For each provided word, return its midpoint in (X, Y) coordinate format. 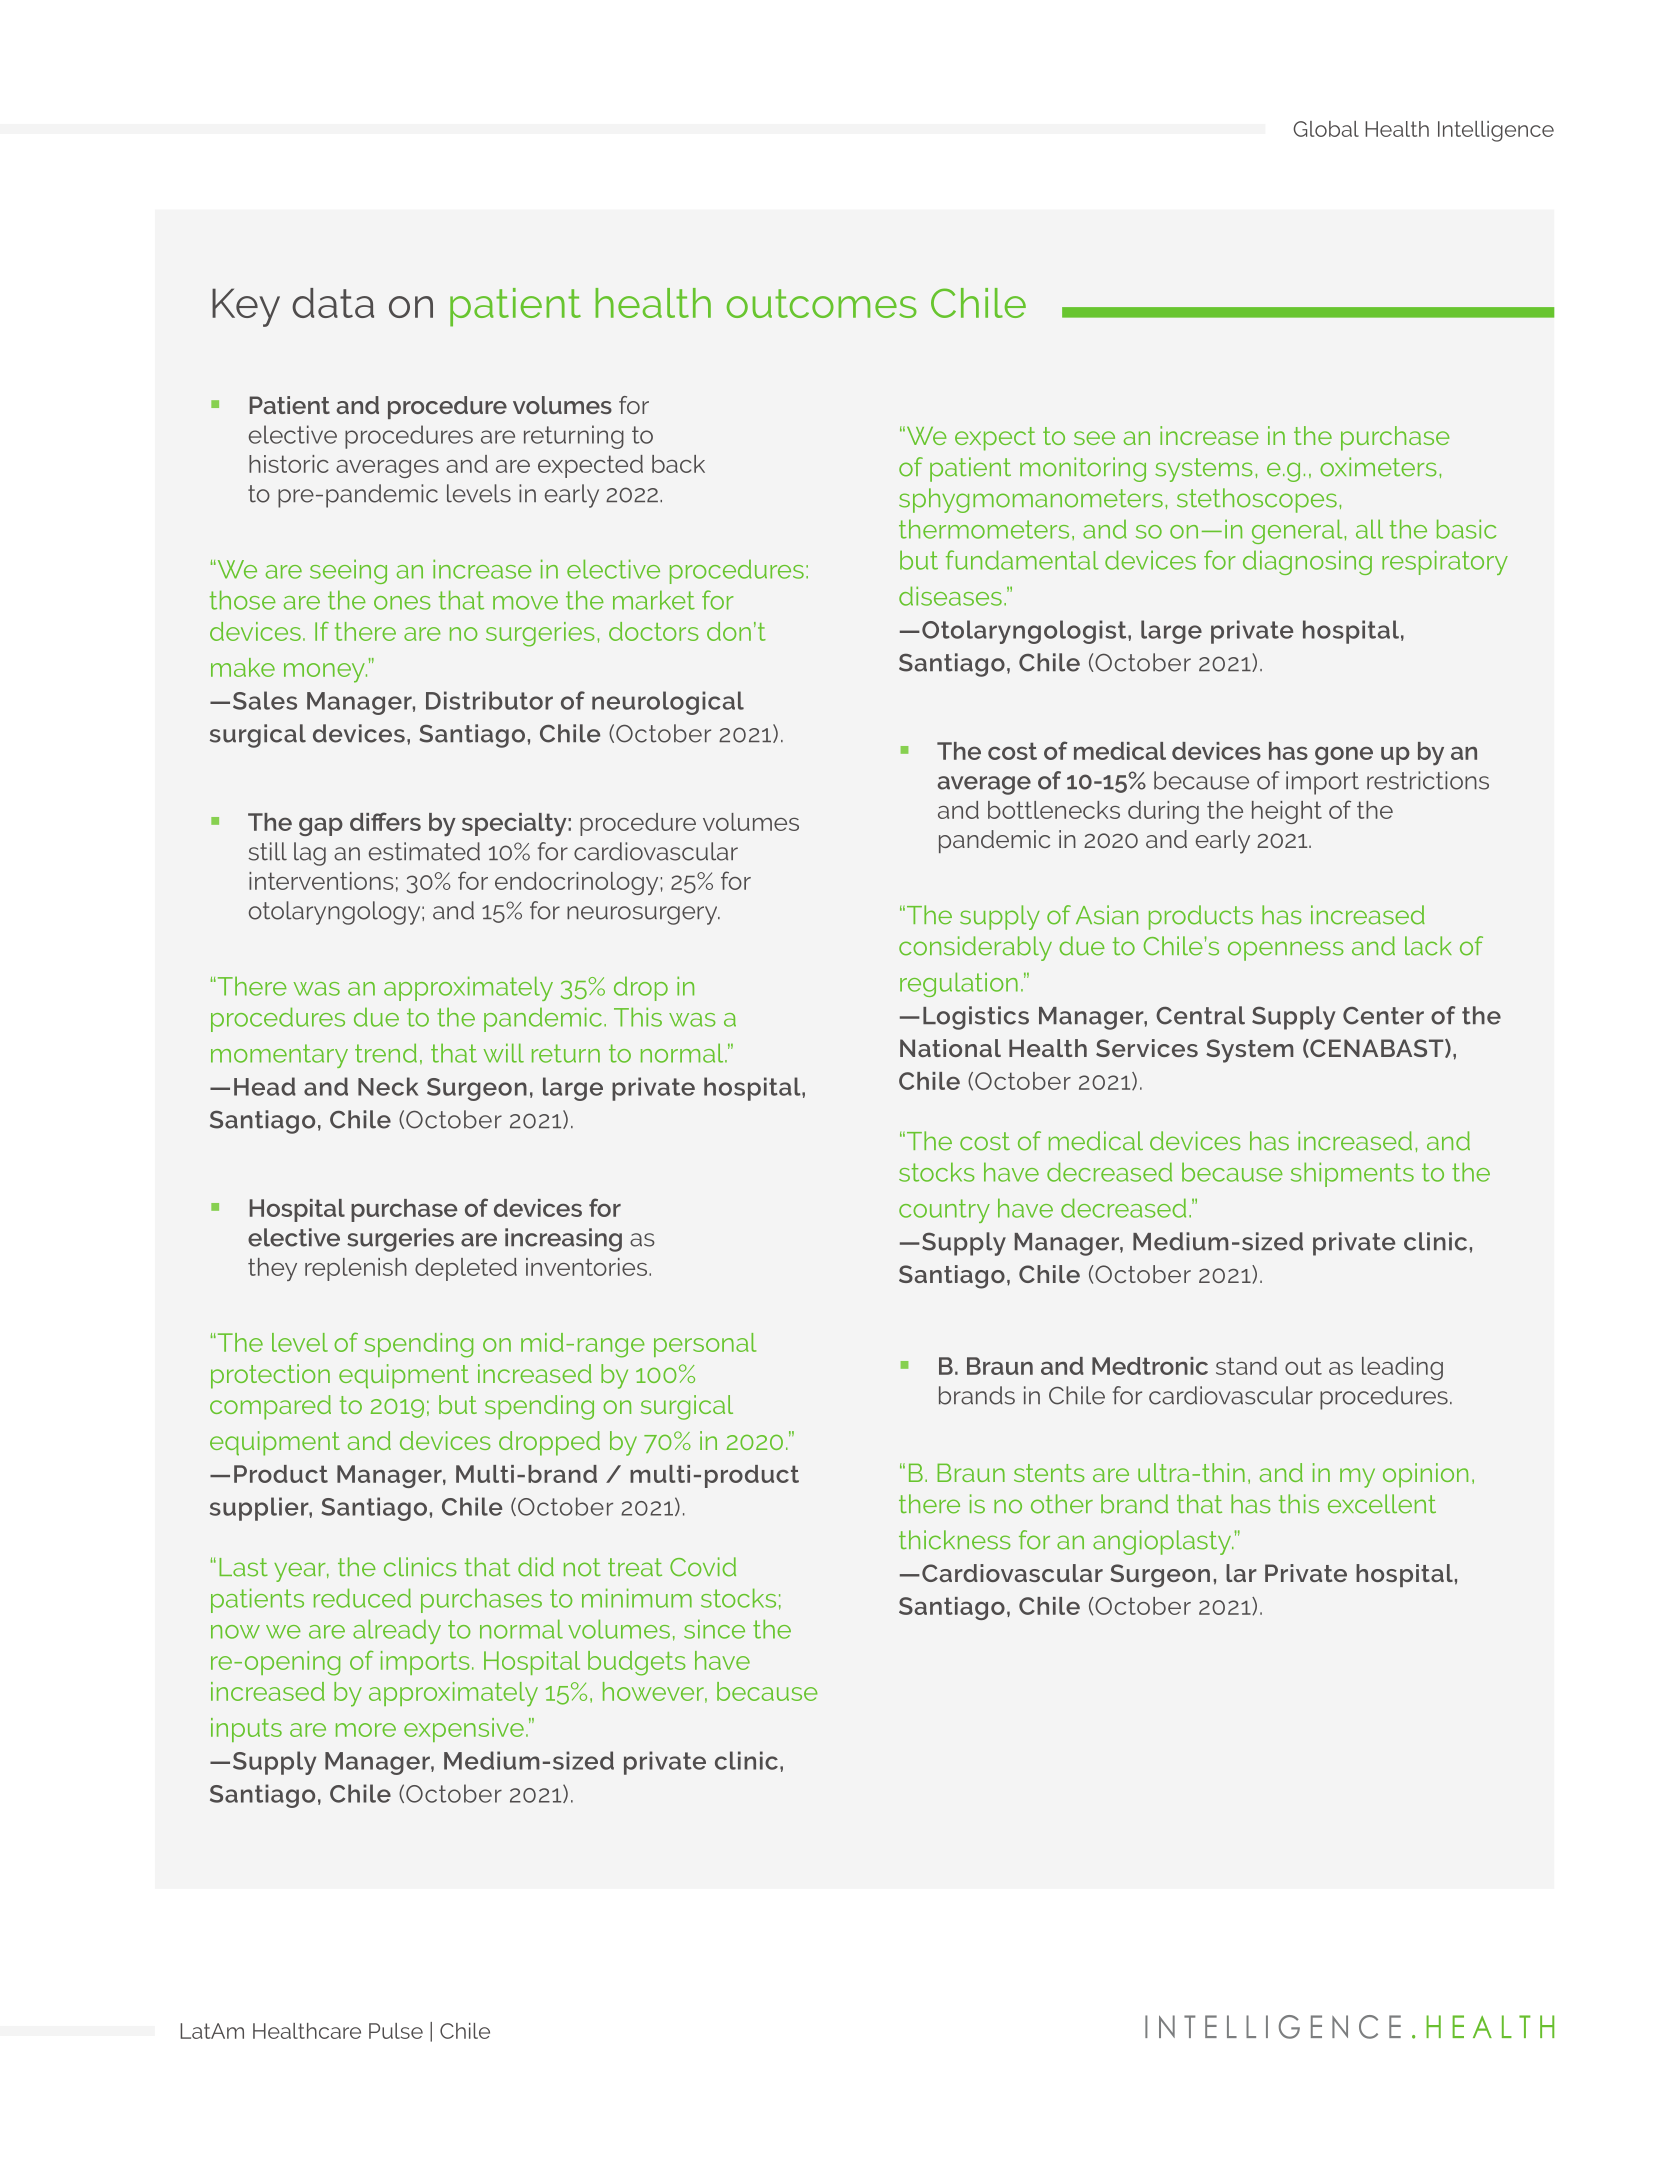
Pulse (396, 2031)
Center (1383, 1016)
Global (1326, 129)
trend (386, 1053)
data (333, 303)
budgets (637, 1663)
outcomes (822, 303)
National (950, 1048)
